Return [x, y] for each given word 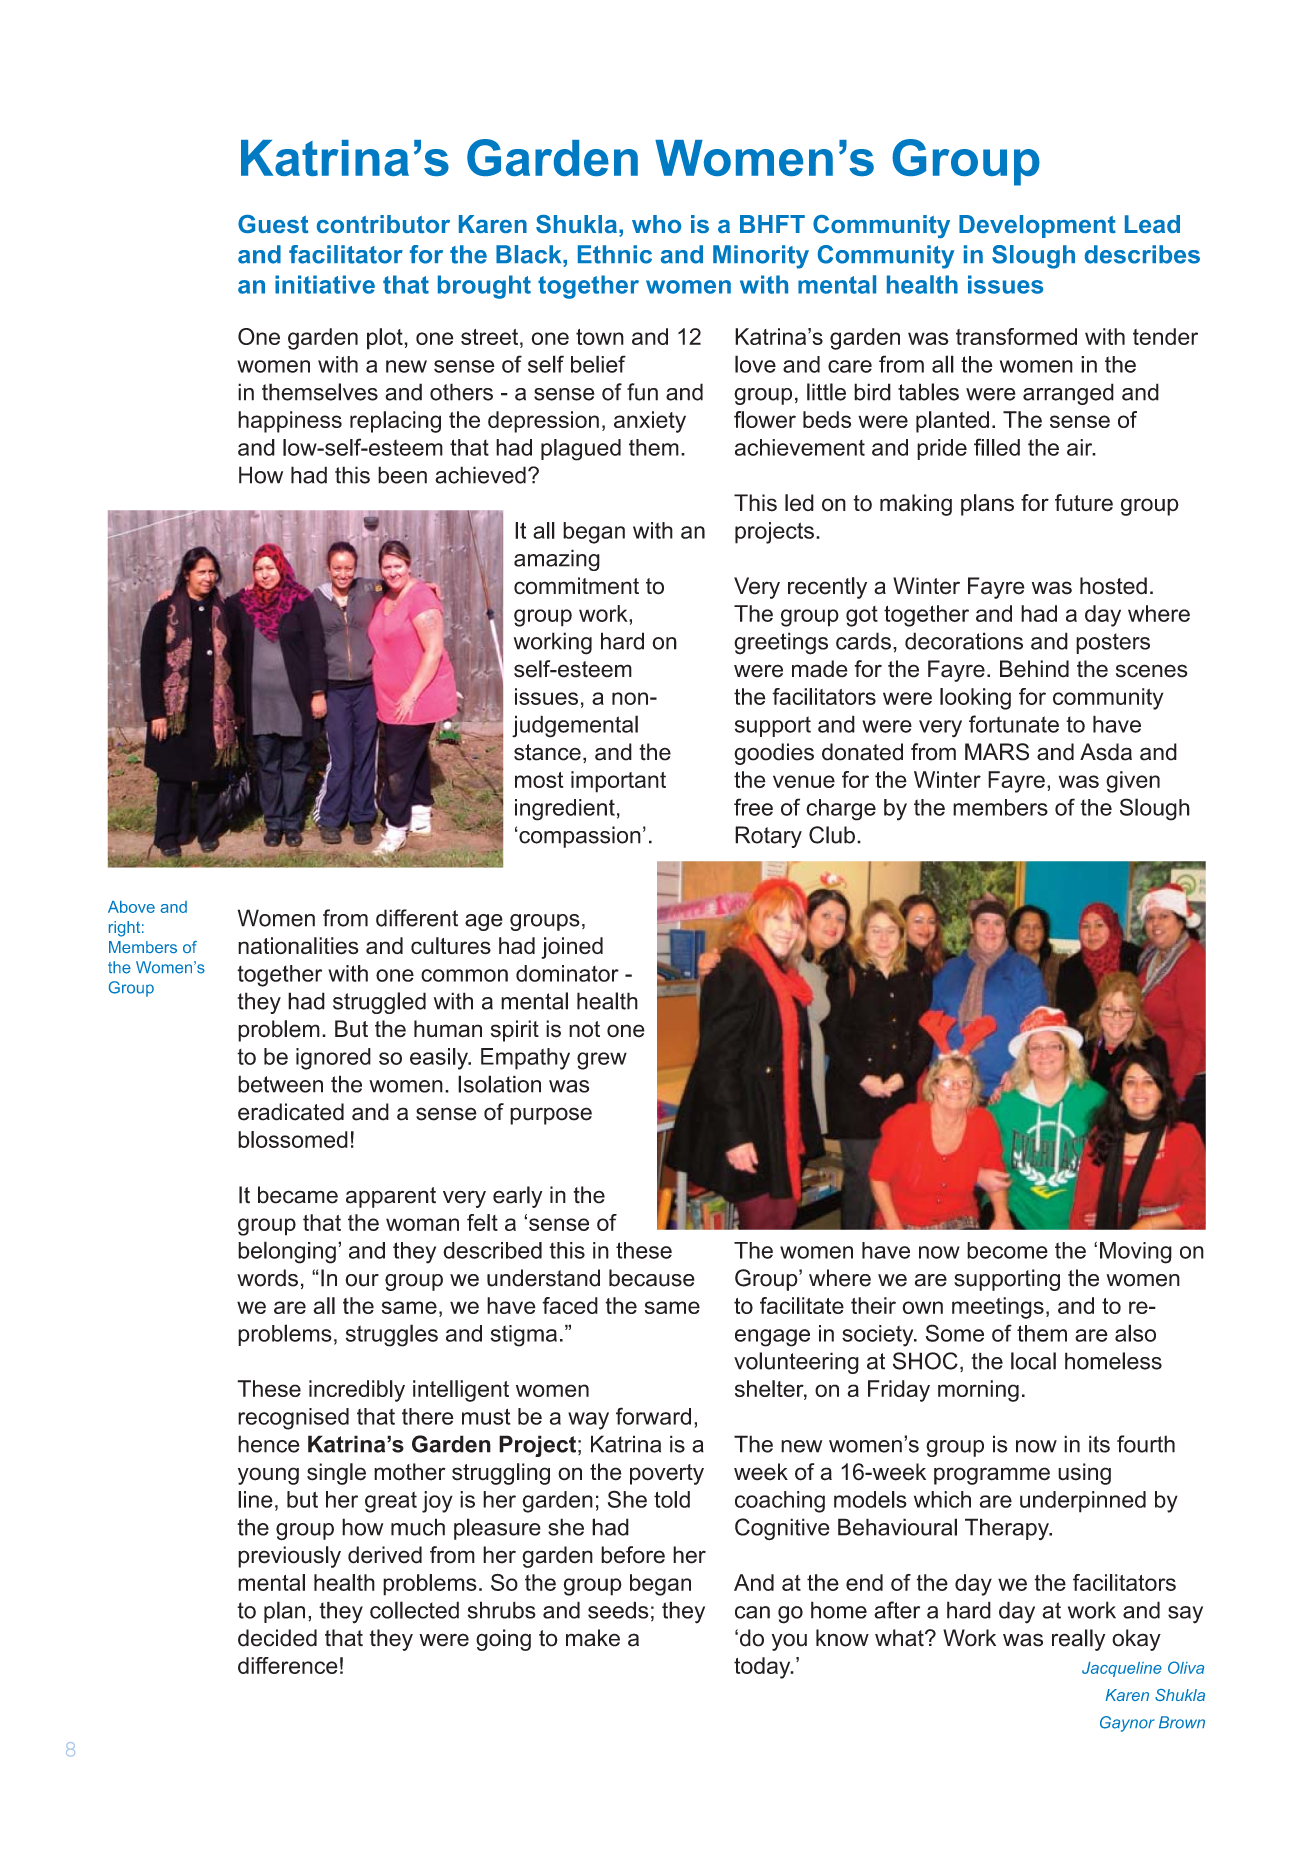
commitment [576, 586]
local [1033, 1361]
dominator [567, 973]
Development [1037, 226]
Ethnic [615, 254]
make [593, 1638]
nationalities [298, 946]
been [402, 475]
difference [288, 1665]
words [267, 1278]
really [1078, 1640]
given [1133, 782]
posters [1113, 643]
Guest [273, 224]
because [652, 1278]
